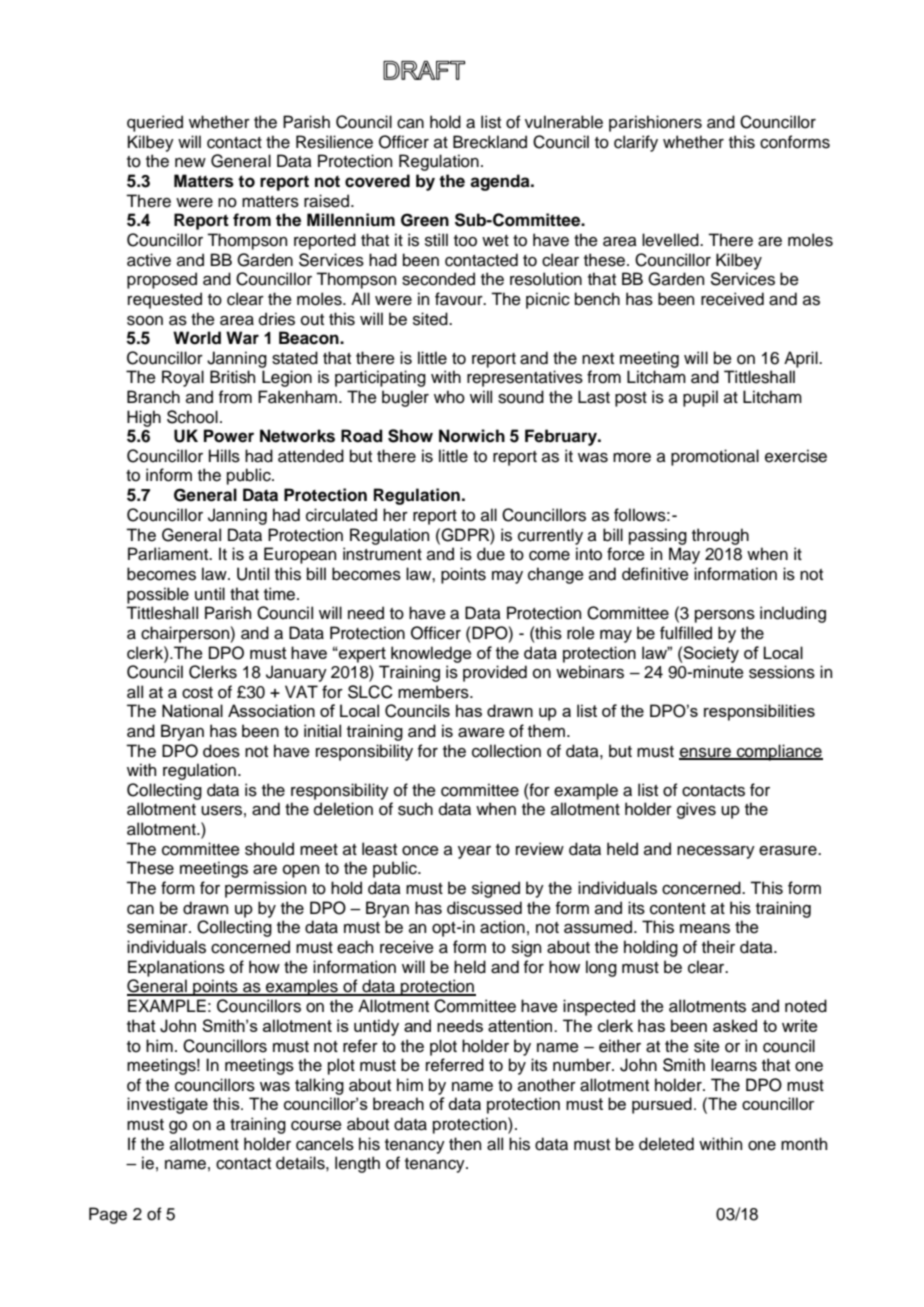 The width and height of the screenshot is (924, 1307). Describe the element at coordinates (431, 654) in the screenshot. I see `knowledge` at that location.
